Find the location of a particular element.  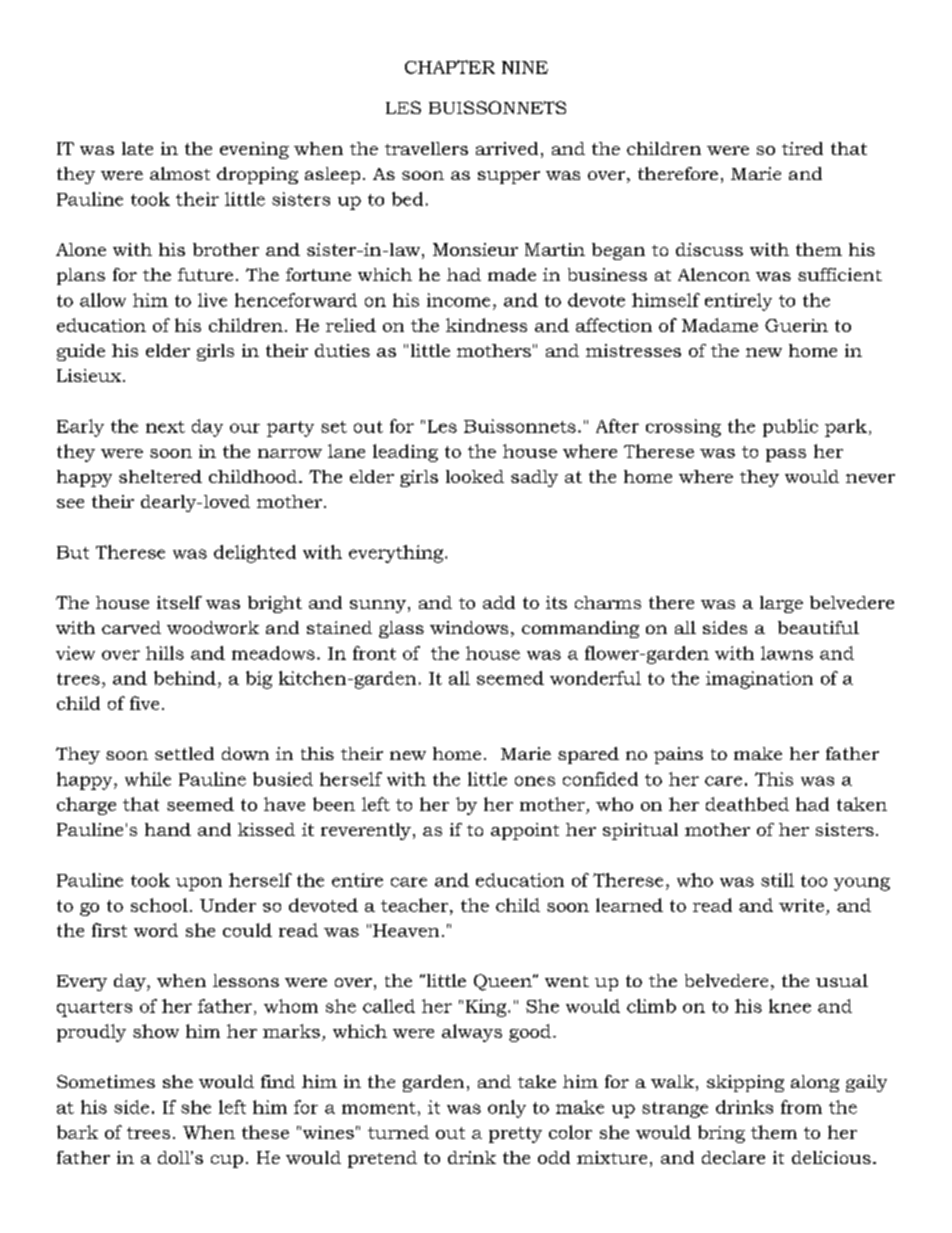

tired is located at coordinates (802, 148).
